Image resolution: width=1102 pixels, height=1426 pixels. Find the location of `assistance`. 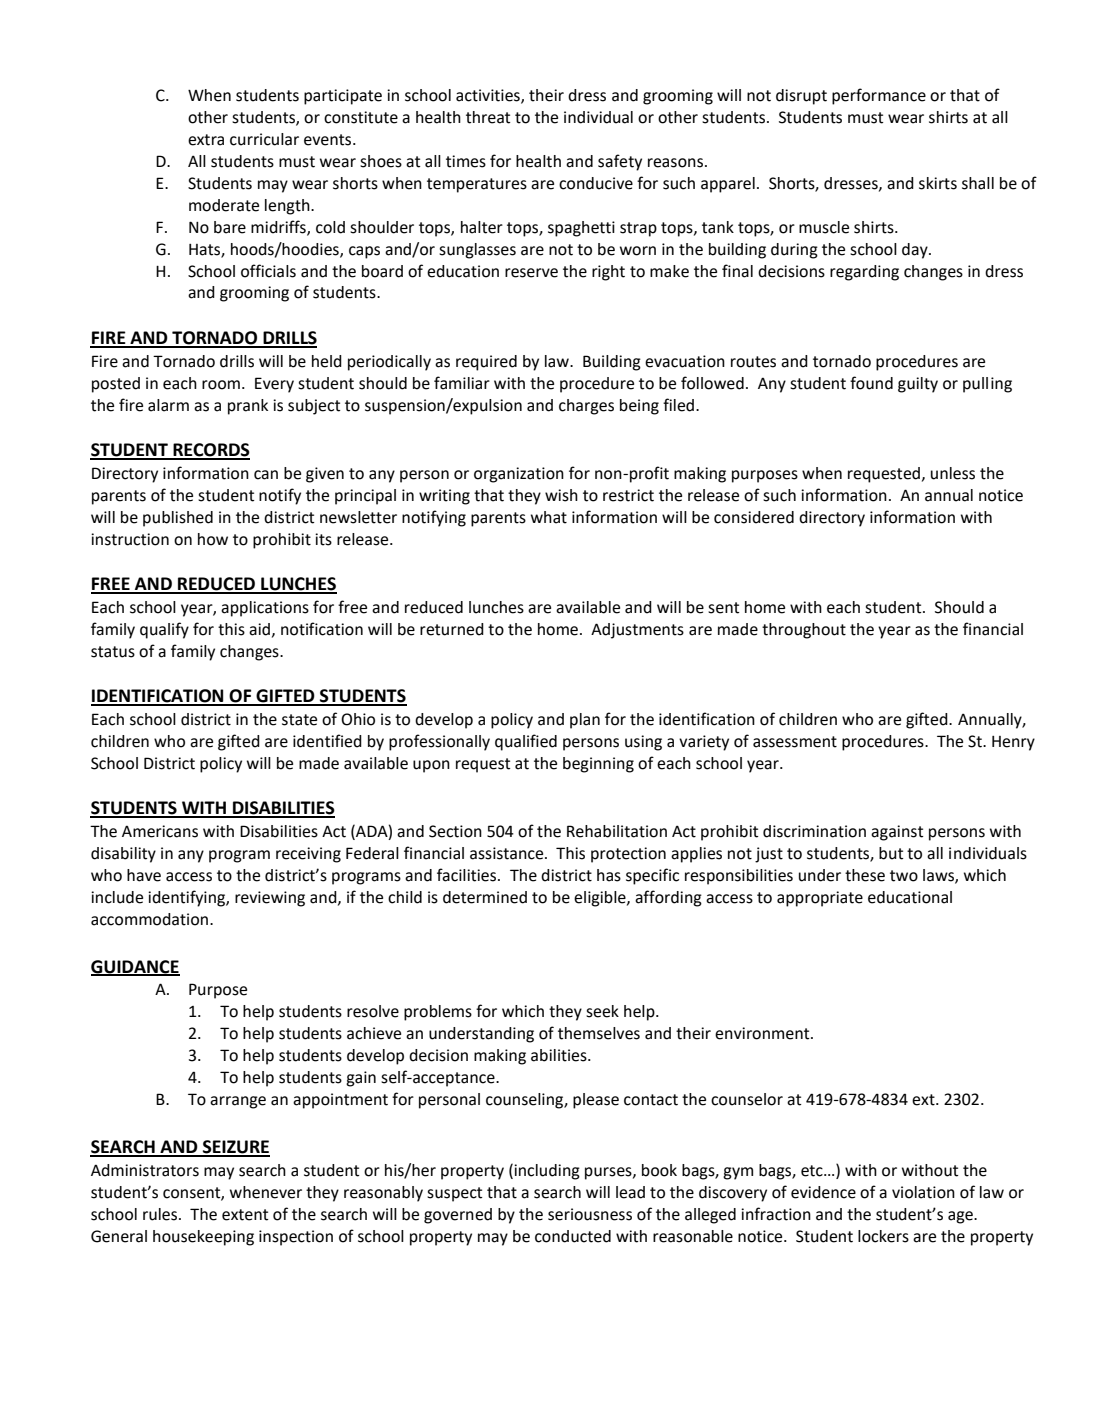

assistance is located at coordinates (508, 853).
